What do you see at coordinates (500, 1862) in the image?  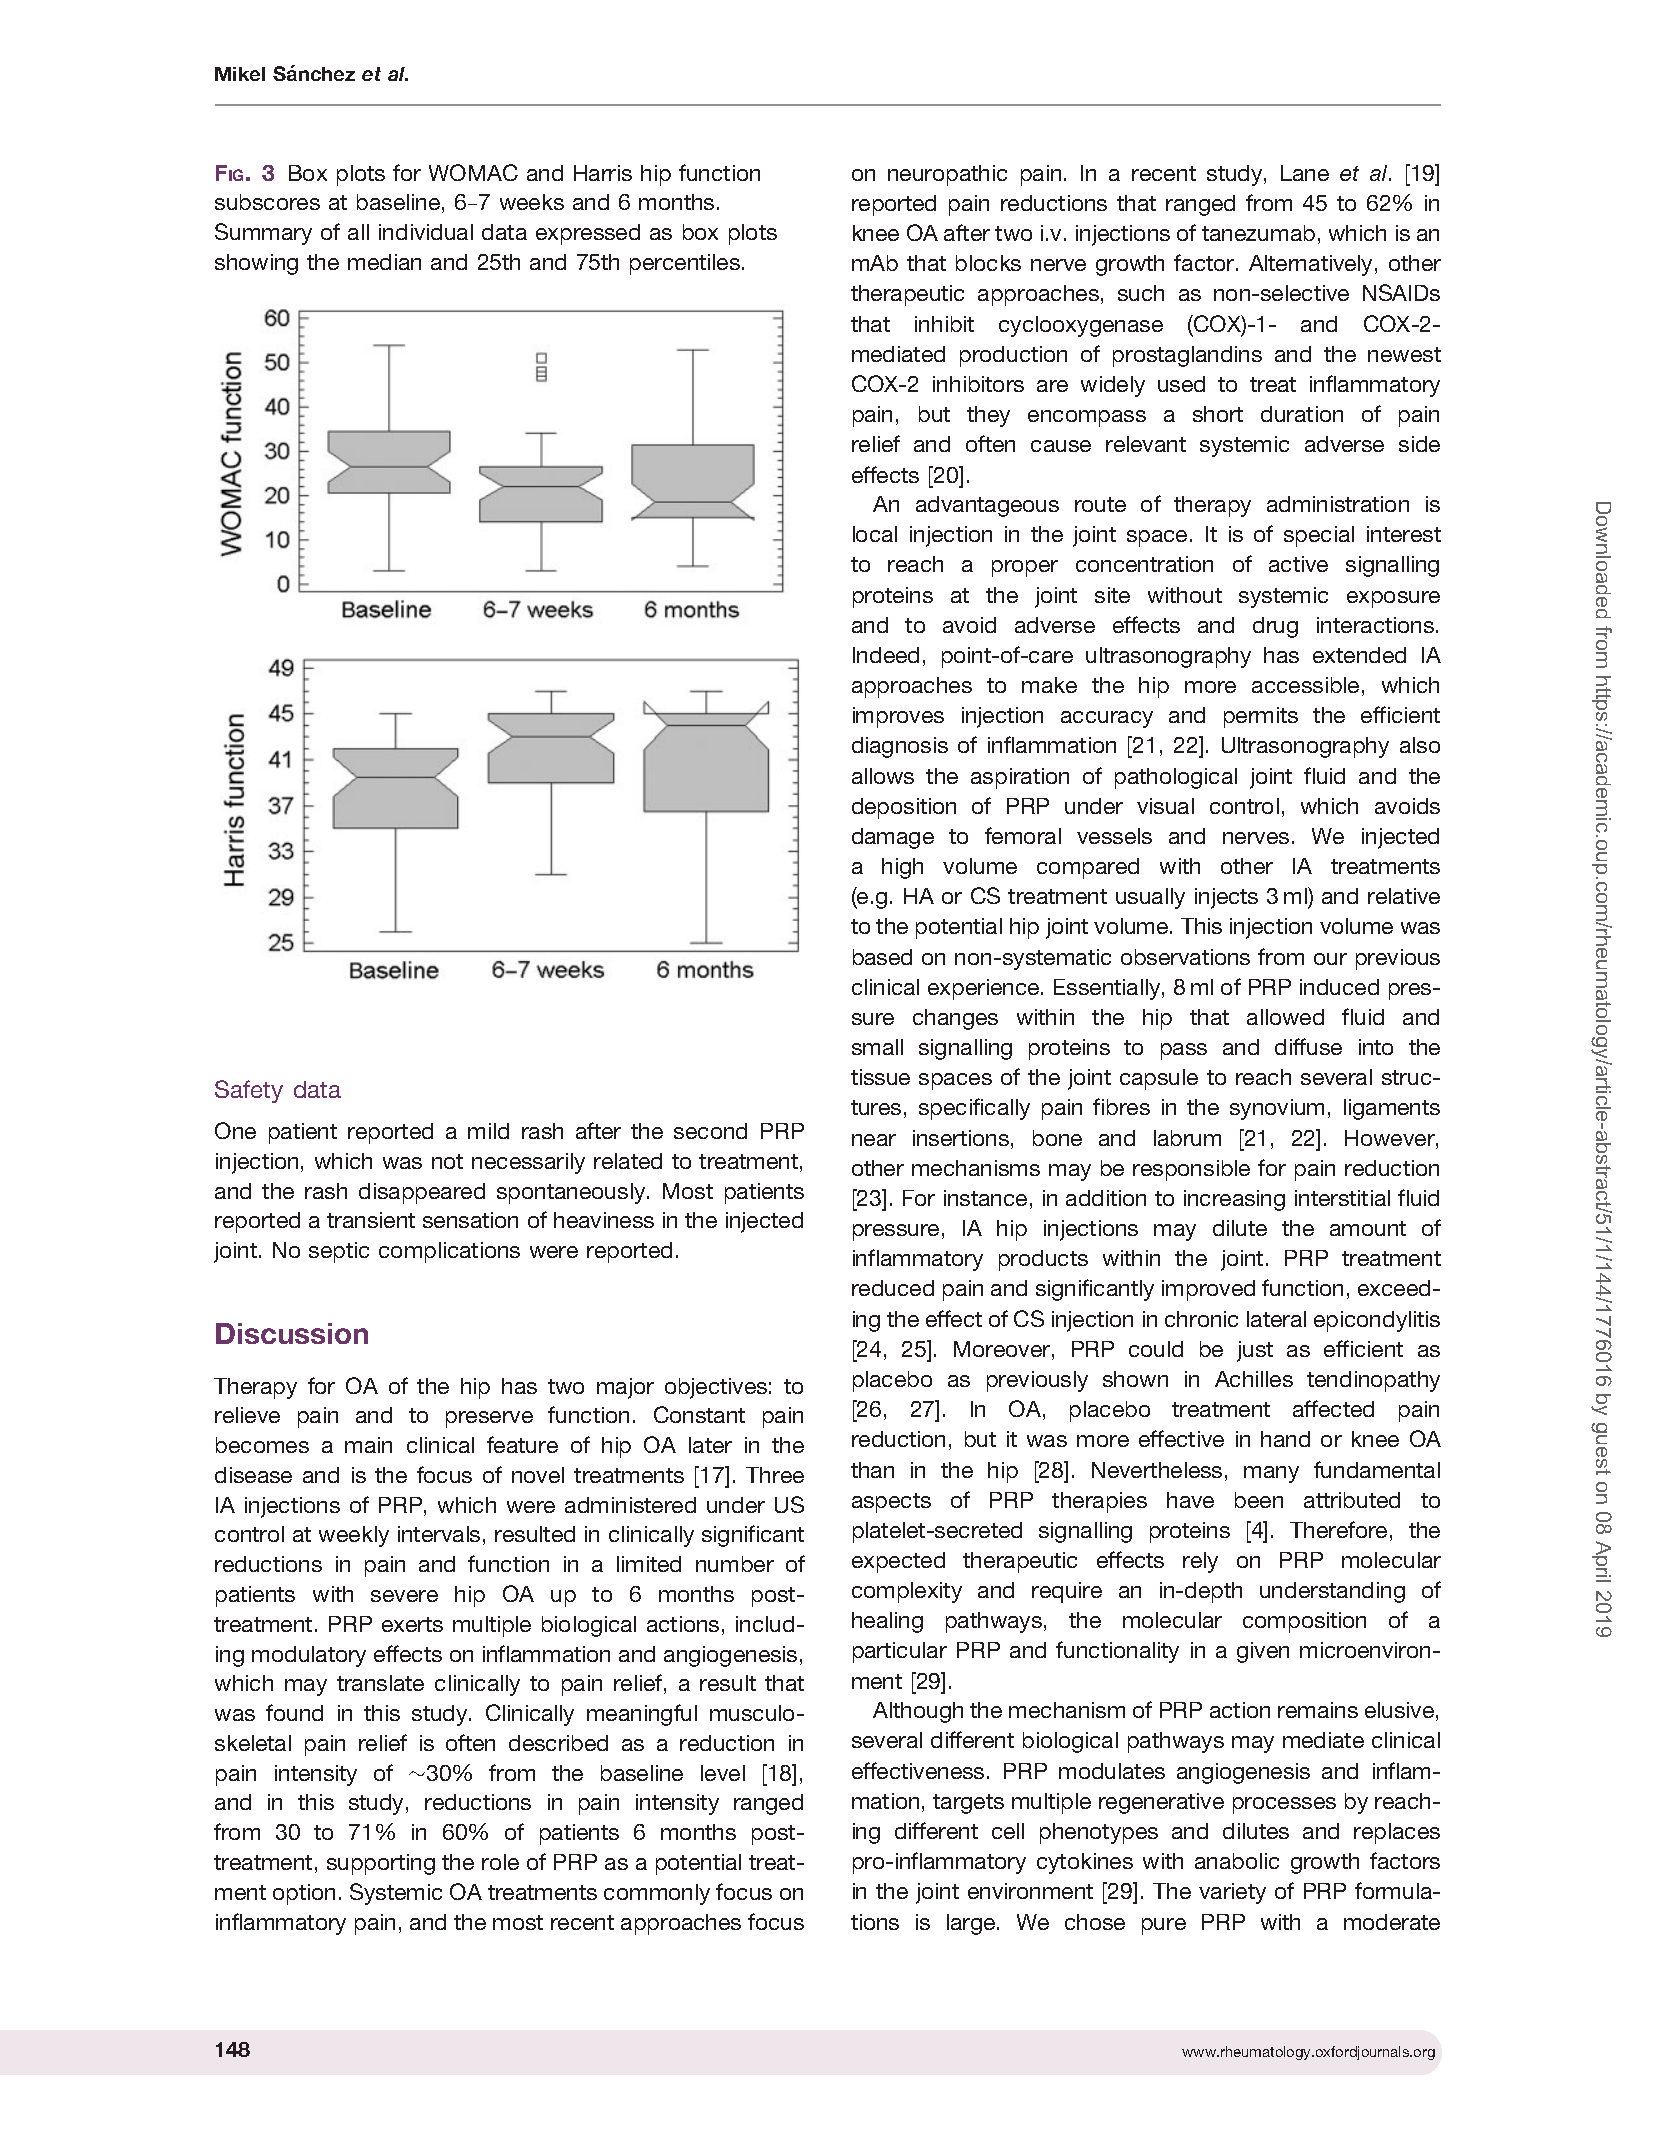 I see `role` at bounding box center [500, 1862].
